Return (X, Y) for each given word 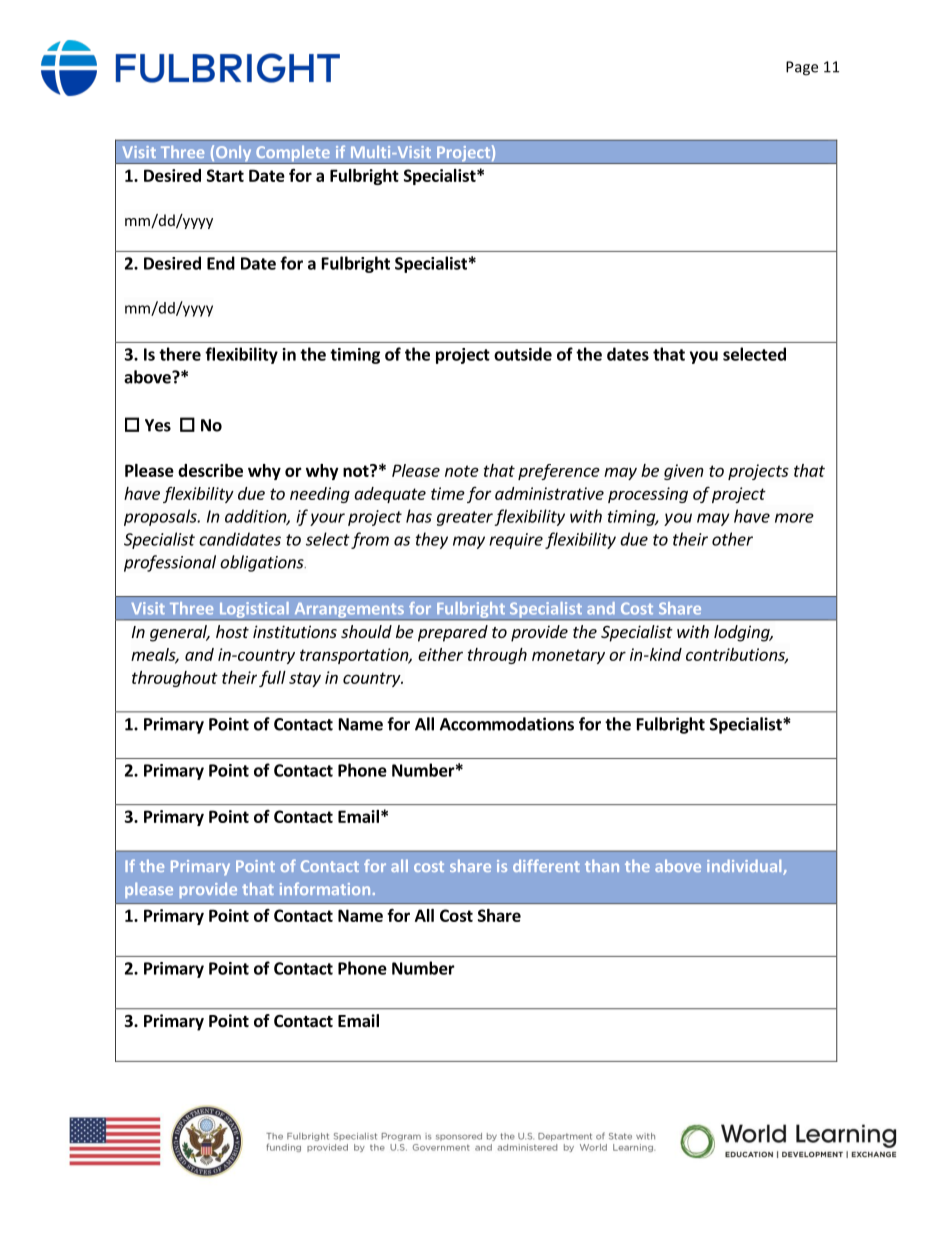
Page (802, 68)
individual (745, 867)
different (546, 865)
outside (523, 354)
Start (225, 175)
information (325, 888)
